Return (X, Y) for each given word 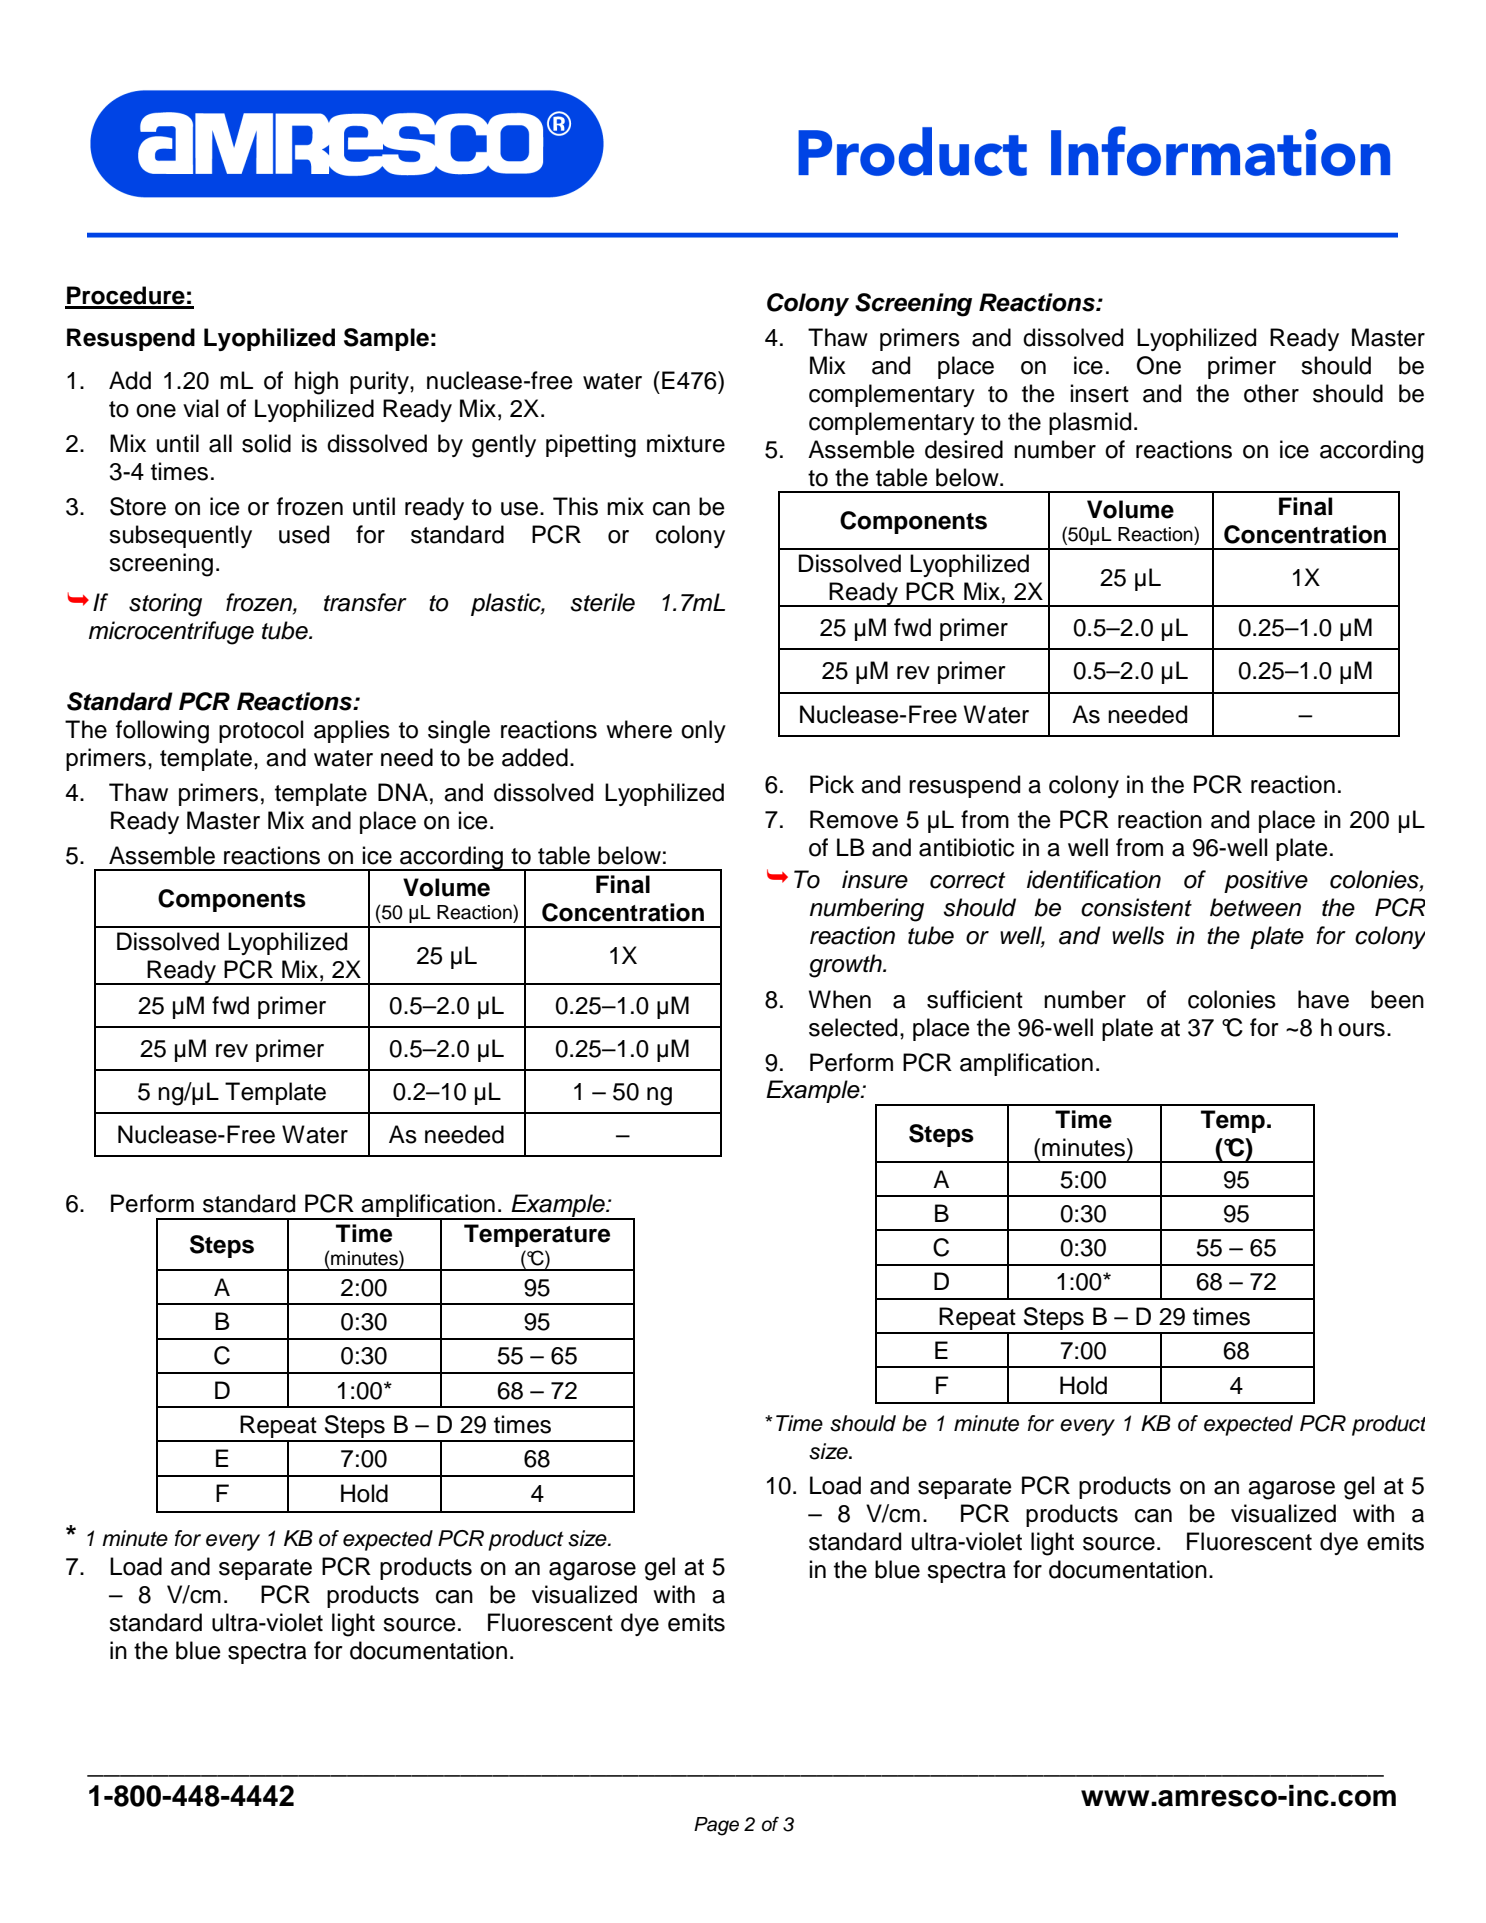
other (1271, 393)
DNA (403, 792)
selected (853, 1027)
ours (1361, 1030)
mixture (686, 443)
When (840, 999)
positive (1266, 881)
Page (716, 1826)
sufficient (975, 999)
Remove (854, 819)
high (316, 383)
